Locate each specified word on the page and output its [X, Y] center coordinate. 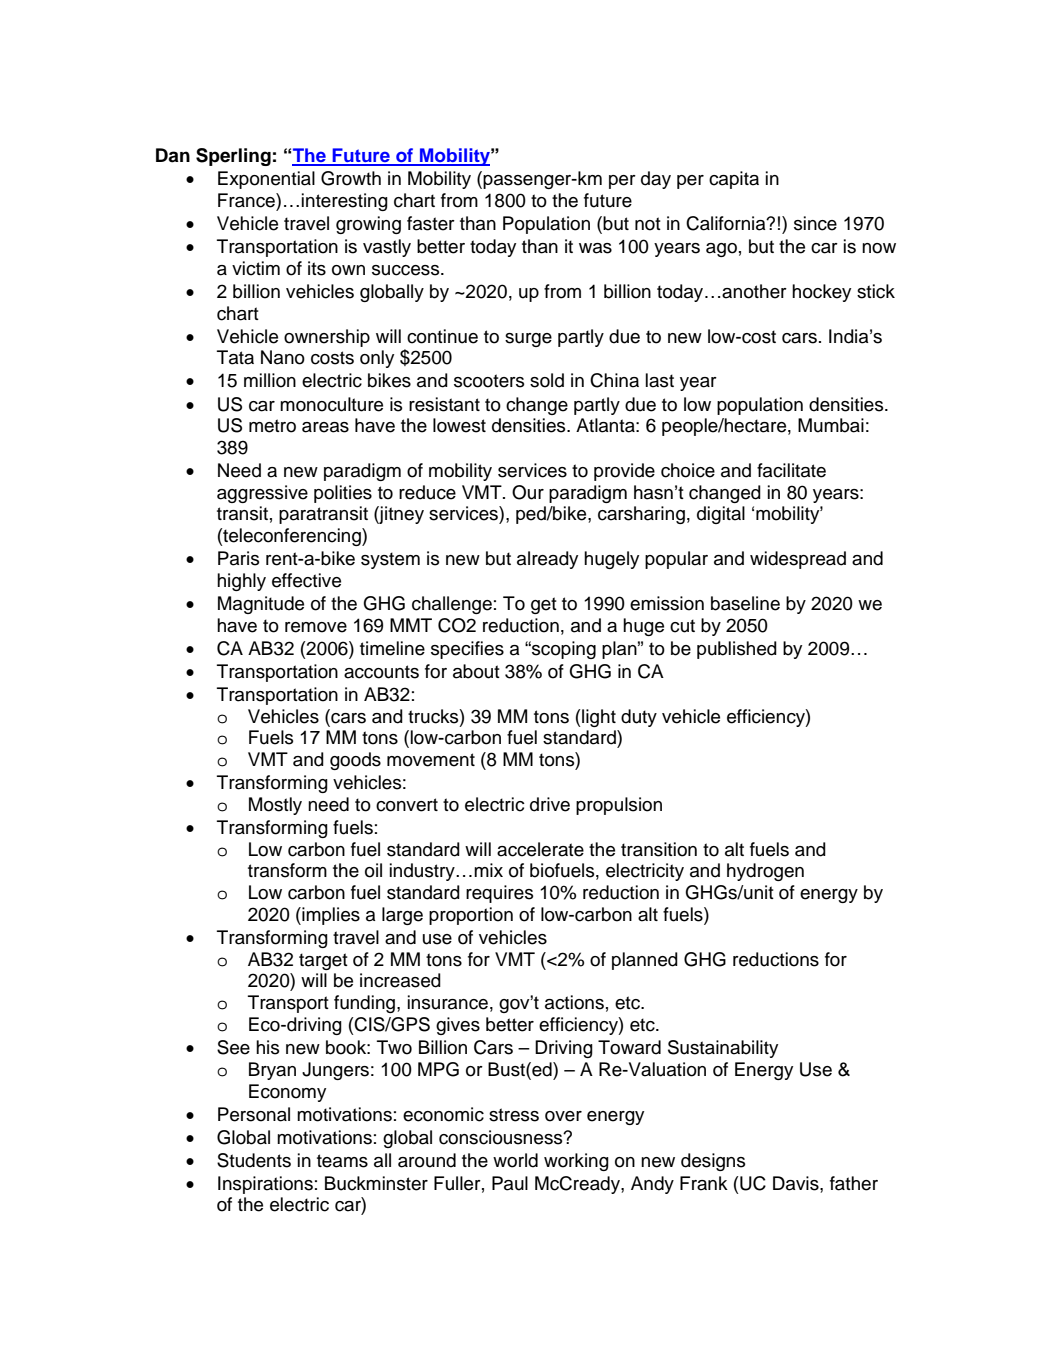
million [270, 380]
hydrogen [765, 872]
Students [254, 1160]
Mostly [275, 806]
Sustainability [723, 1049]
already [547, 560]
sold [547, 380]
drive [550, 804]
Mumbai [831, 425]
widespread [798, 560]
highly [241, 582]
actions [574, 1002]
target [323, 961]
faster [431, 223]
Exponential [266, 180]
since [815, 223]
